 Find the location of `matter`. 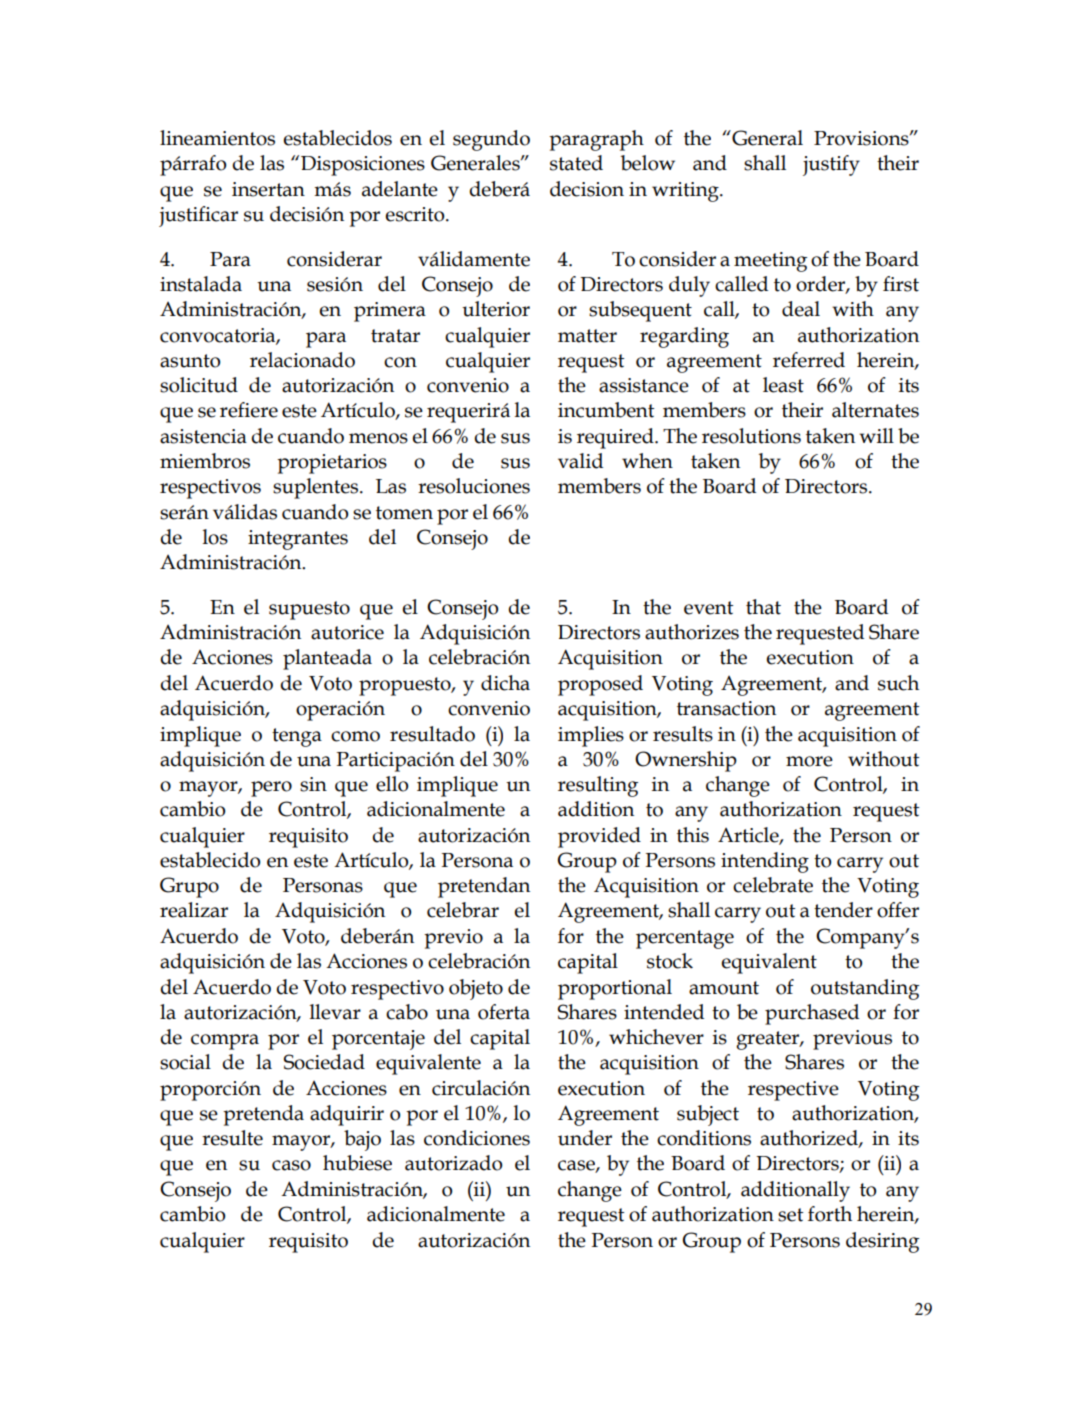

matter is located at coordinates (587, 336).
